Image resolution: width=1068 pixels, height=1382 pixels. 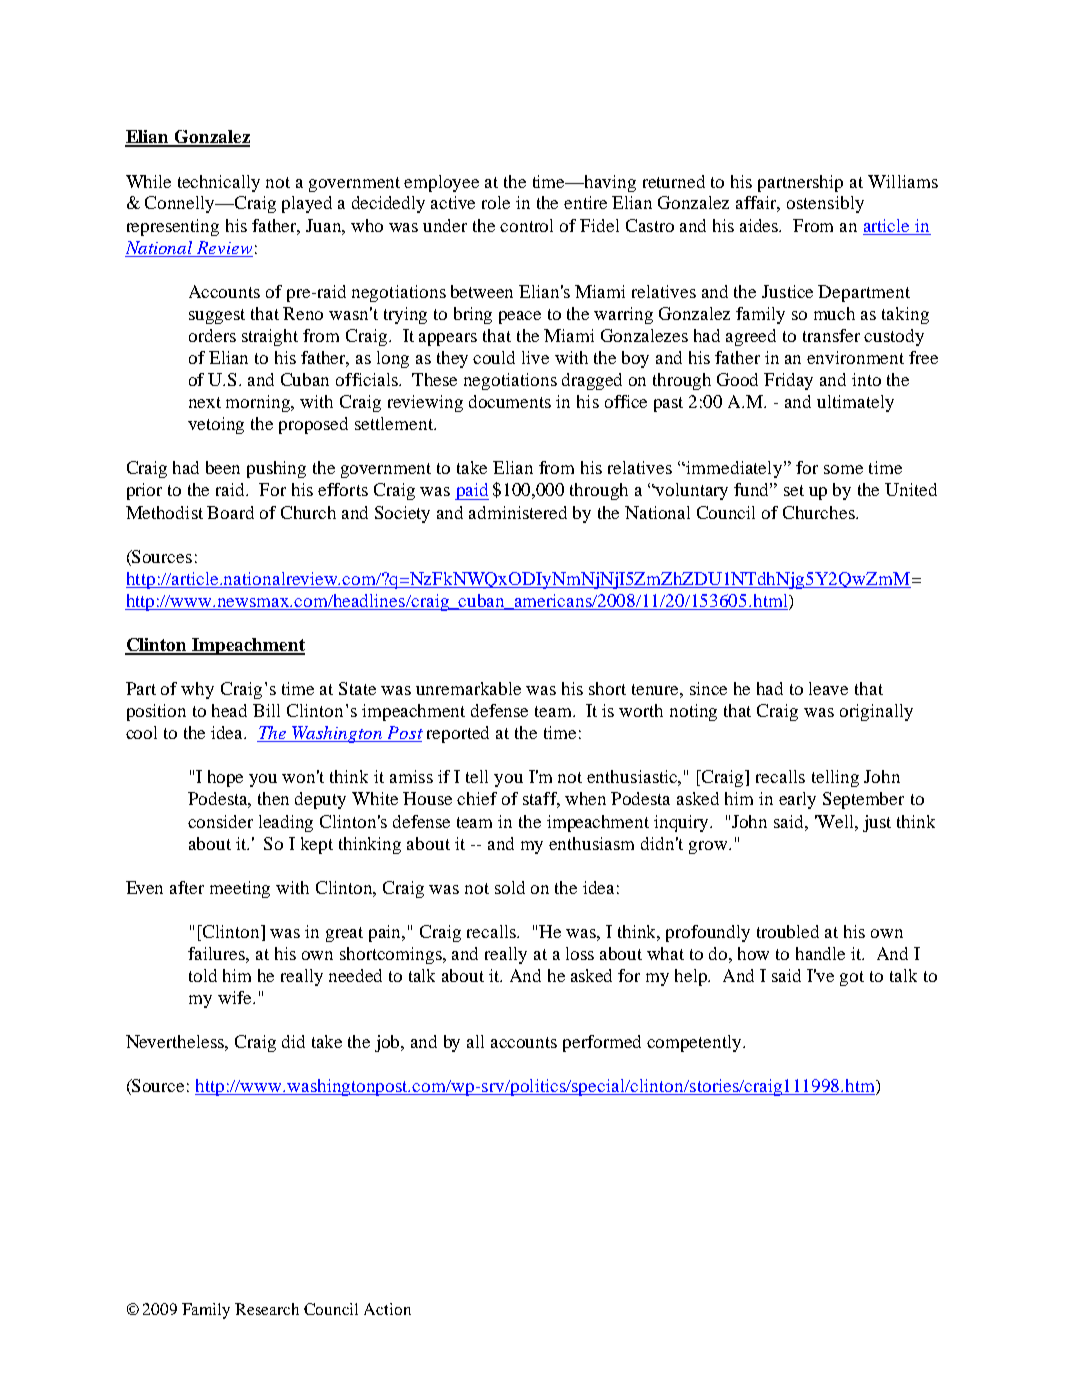 What do you see at coordinates (387, 1309) in the screenshot?
I see `Action` at bounding box center [387, 1309].
